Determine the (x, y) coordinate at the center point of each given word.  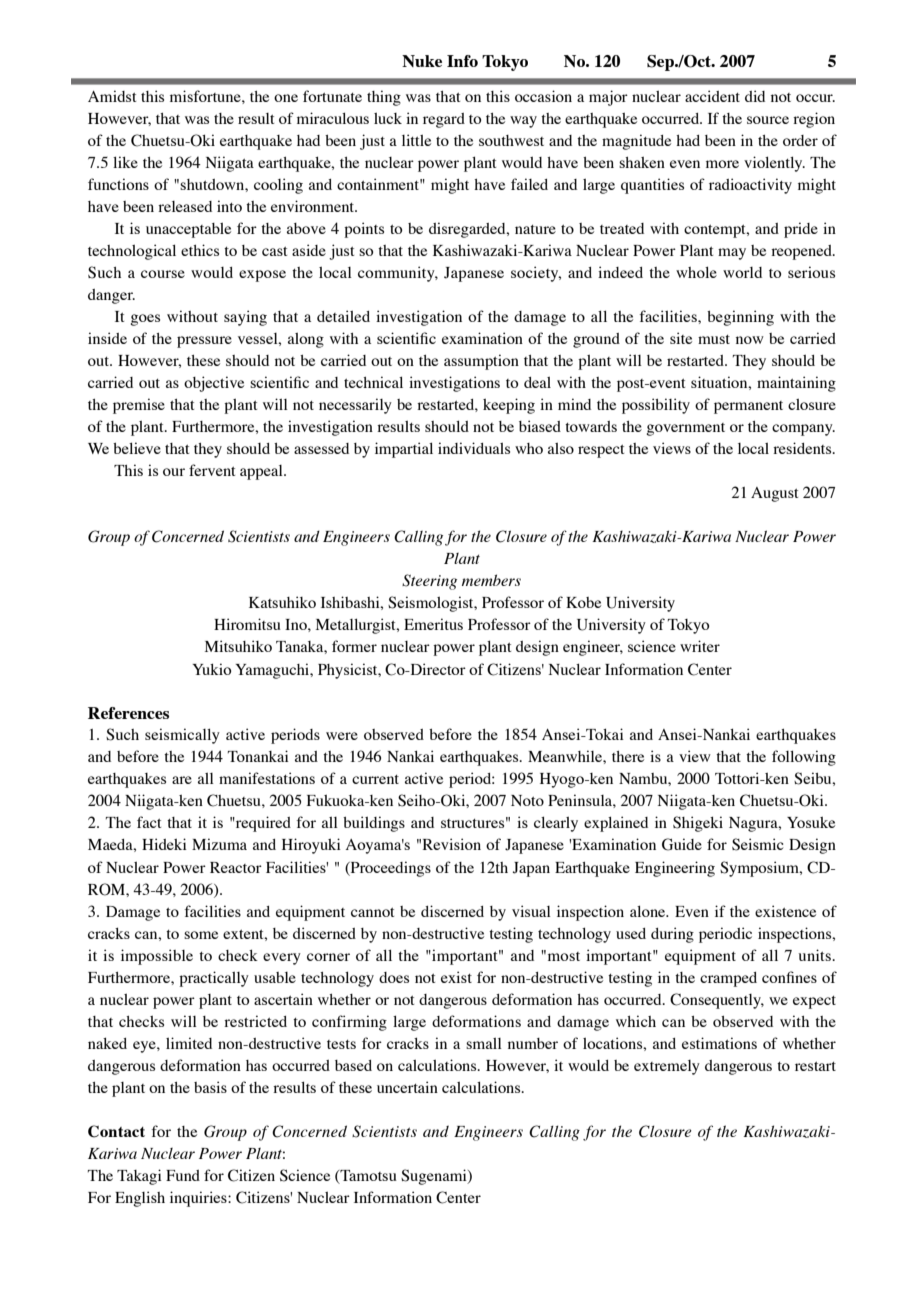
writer (700, 646)
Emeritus (433, 624)
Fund (183, 1175)
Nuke (422, 61)
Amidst (112, 96)
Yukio (211, 669)
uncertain (407, 1087)
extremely (667, 1067)
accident (712, 96)
